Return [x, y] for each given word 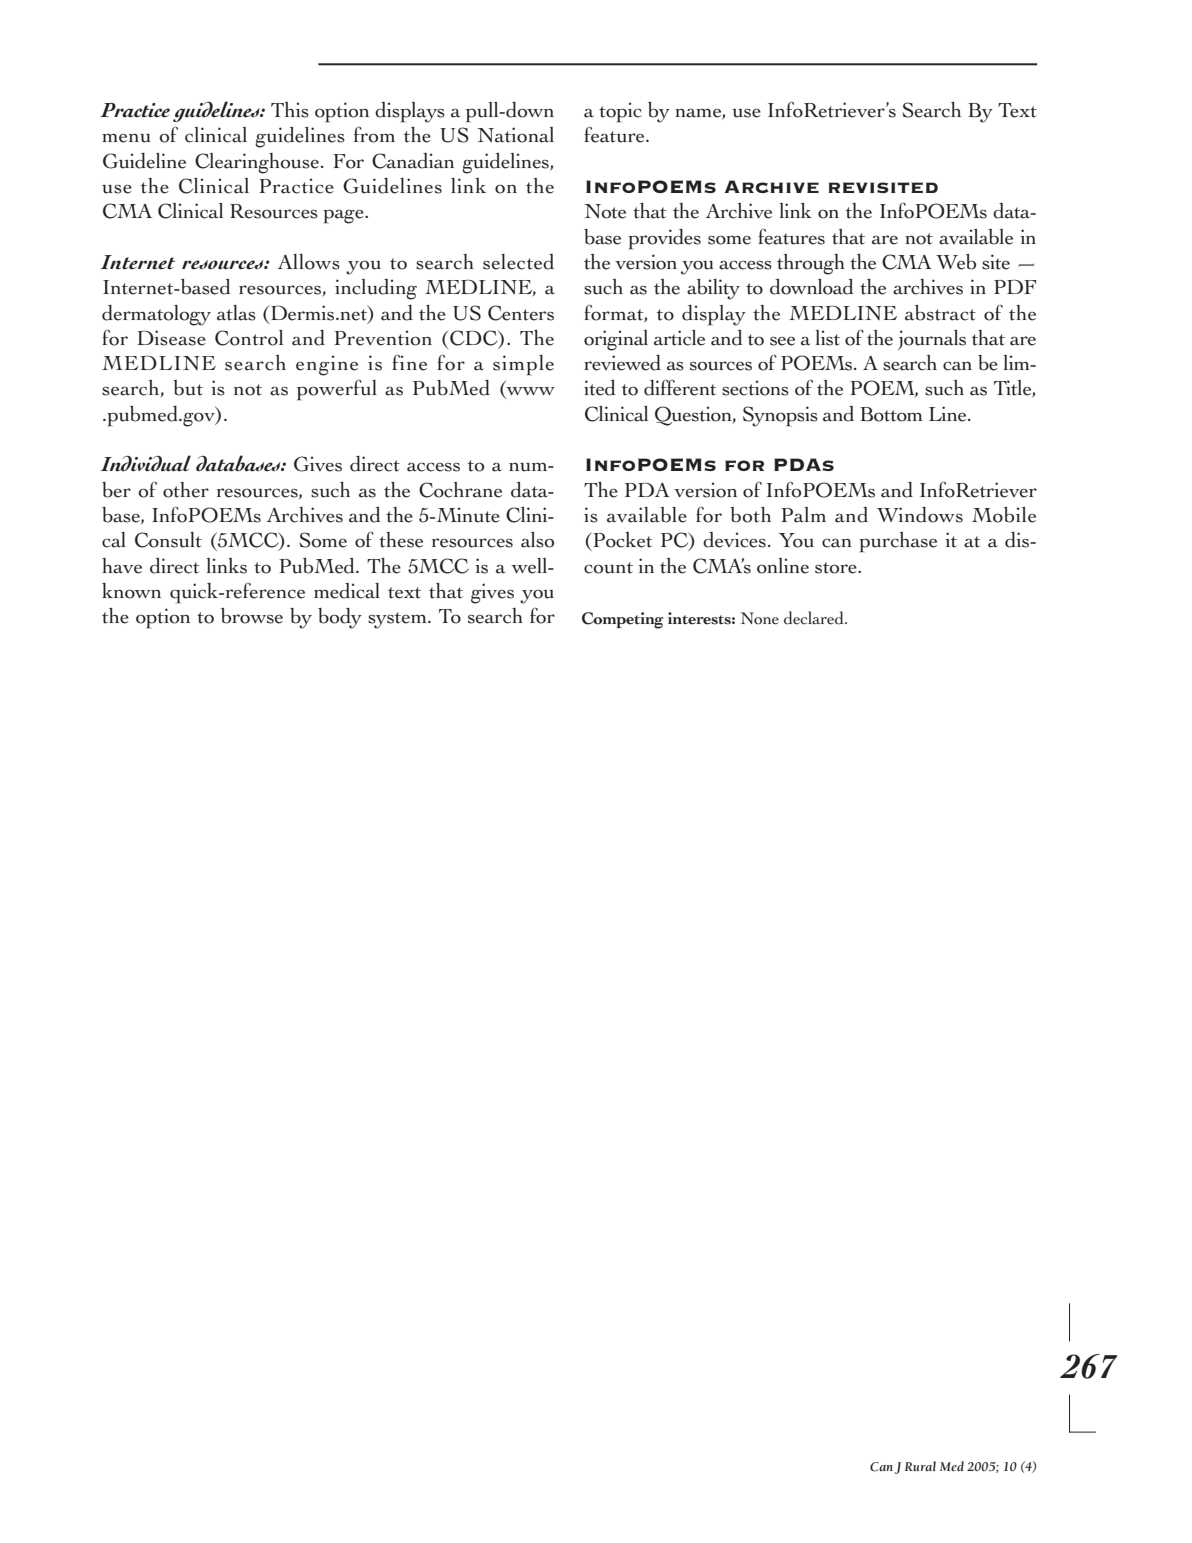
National [515, 135]
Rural [920, 1466]
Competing [623, 620]
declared [815, 618]
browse [252, 616]
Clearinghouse [257, 163]
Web [956, 262]
